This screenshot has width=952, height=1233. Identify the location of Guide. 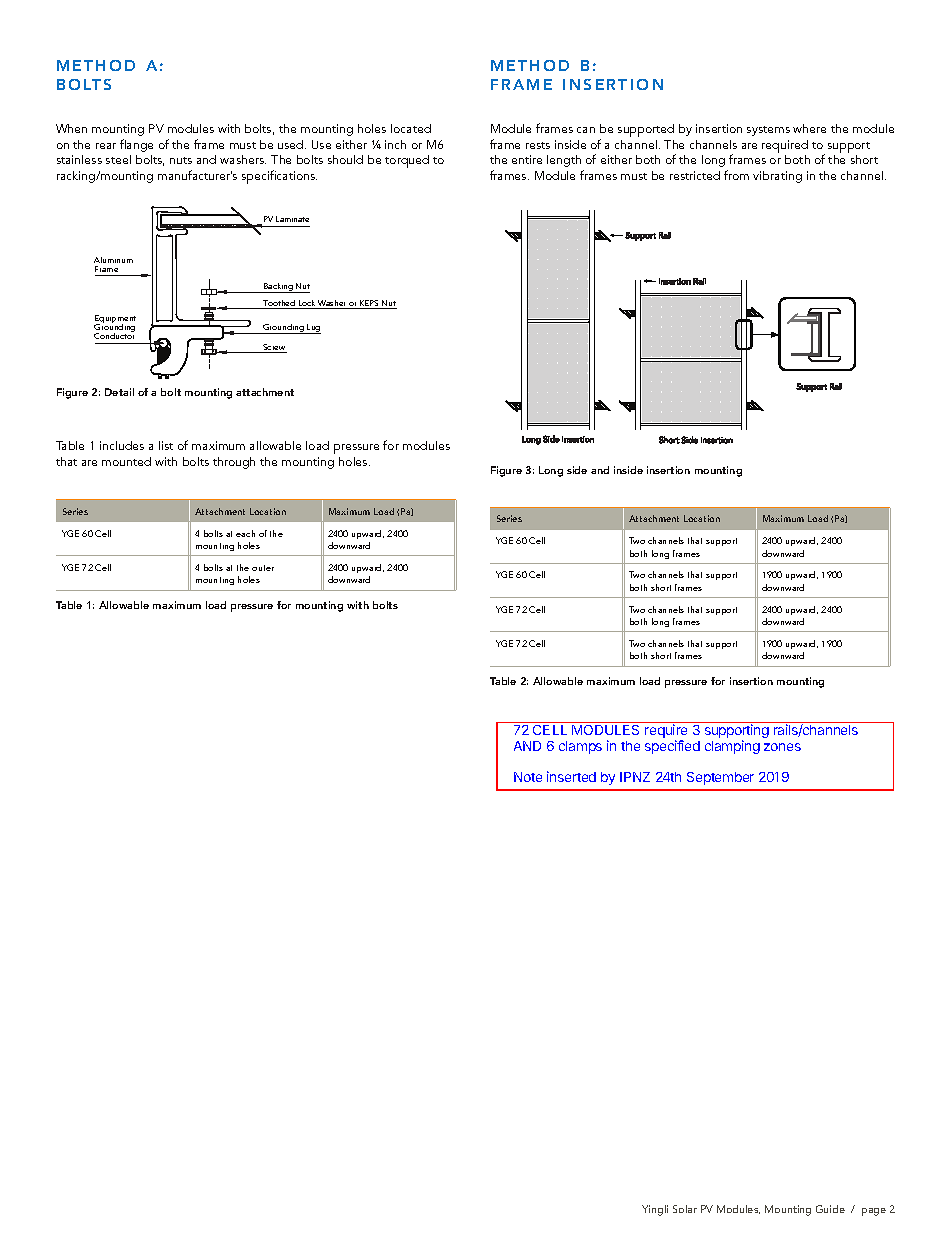
(830, 1209).
